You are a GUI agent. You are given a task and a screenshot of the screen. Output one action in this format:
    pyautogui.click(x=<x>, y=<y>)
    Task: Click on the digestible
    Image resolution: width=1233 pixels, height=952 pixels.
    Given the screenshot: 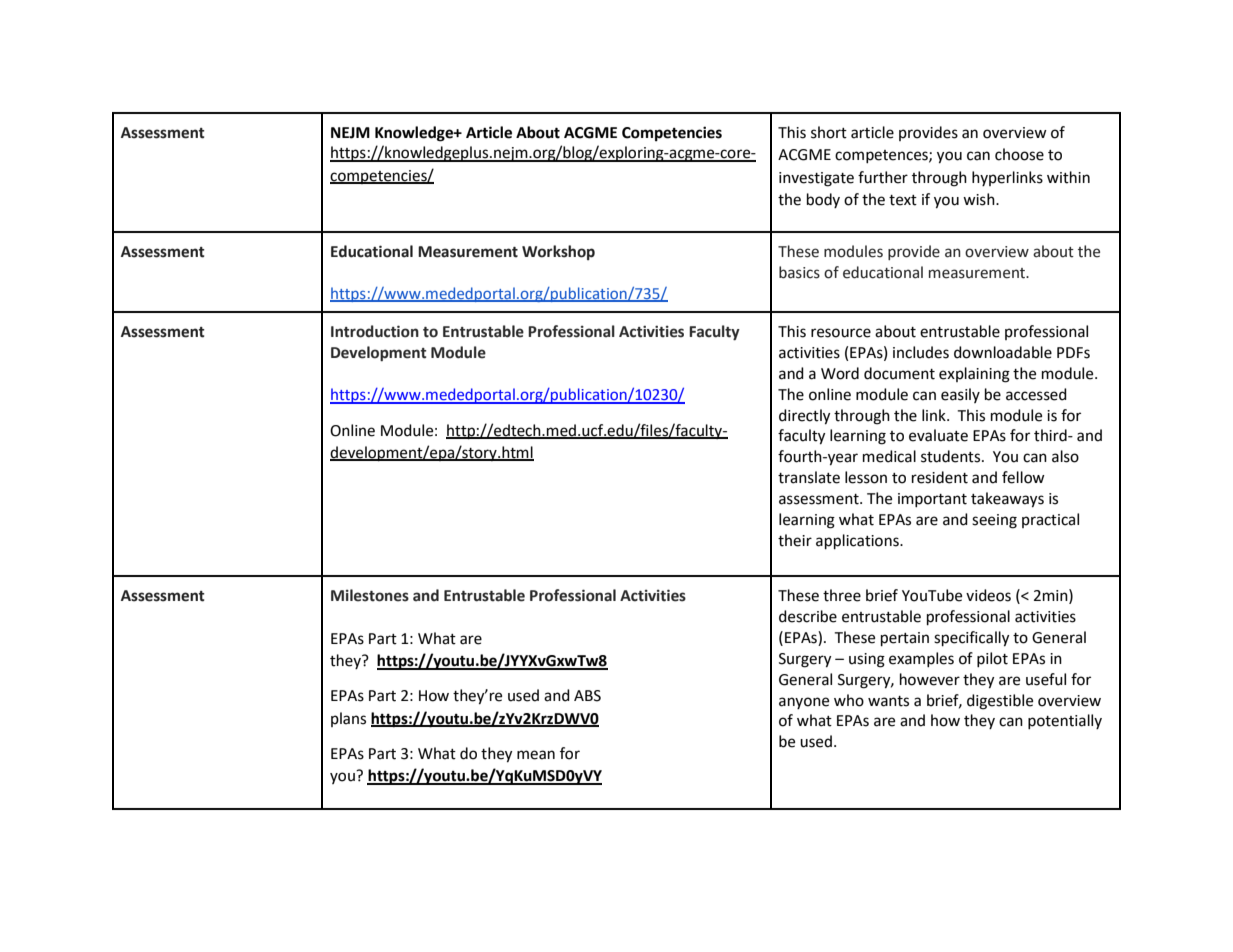 What is the action you would take?
    pyautogui.click(x=1000, y=702)
